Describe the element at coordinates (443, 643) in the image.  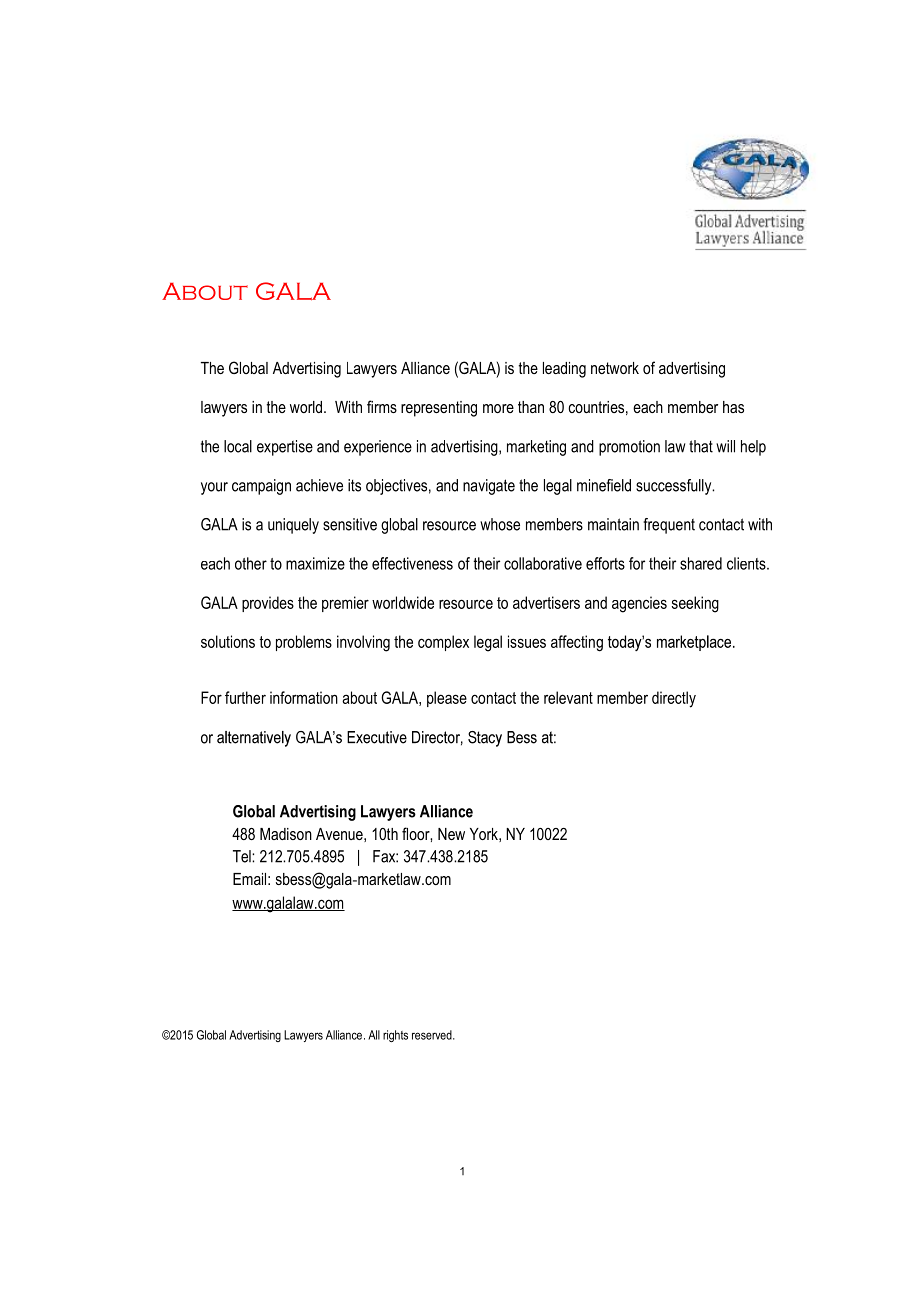
I see `complex` at that location.
